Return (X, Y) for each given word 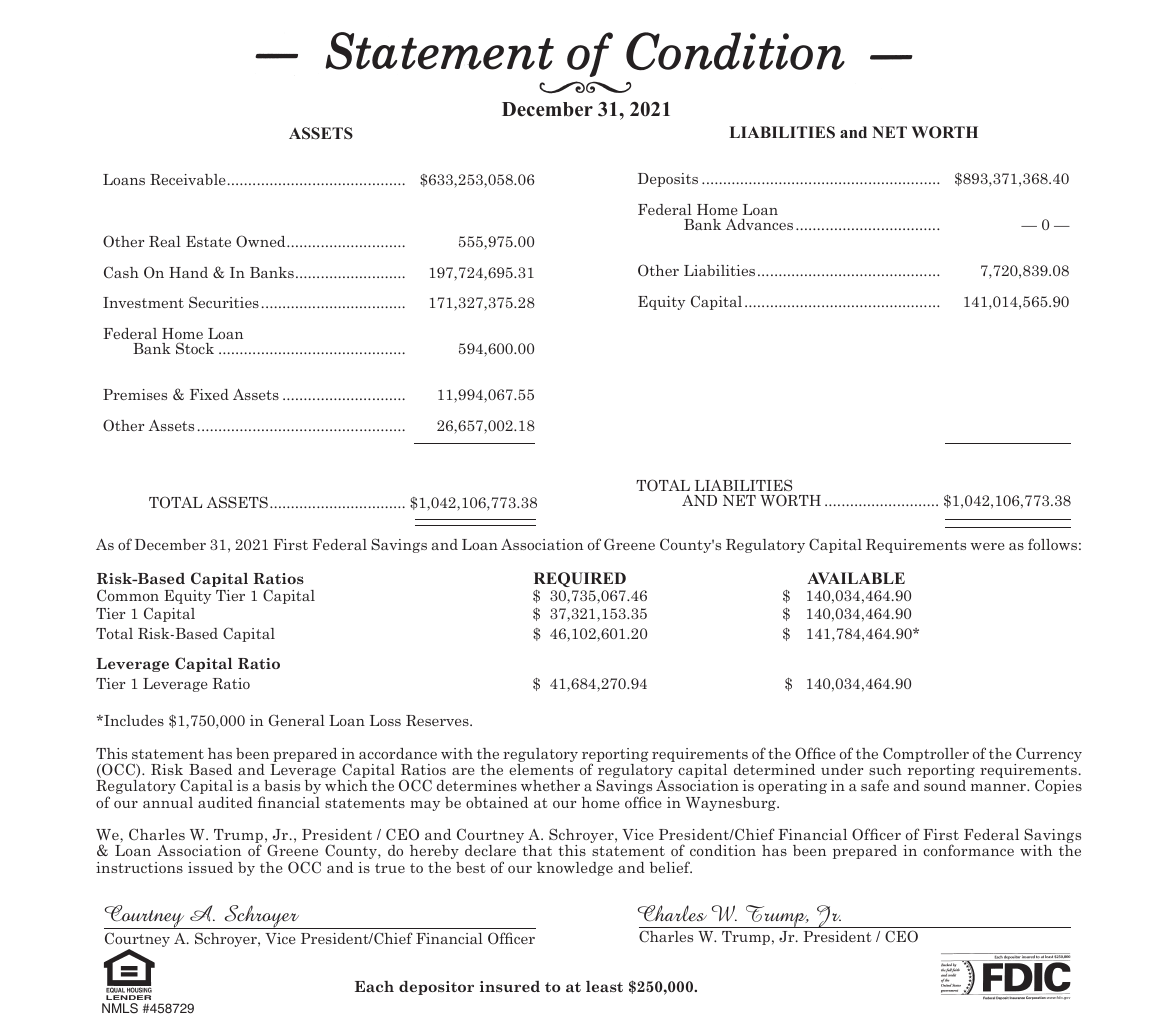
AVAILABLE (856, 578)
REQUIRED (580, 579)
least (604, 986)
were (988, 546)
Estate (208, 241)
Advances (759, 224)
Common (128, 595)
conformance (968, 850)
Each (374, 986)
